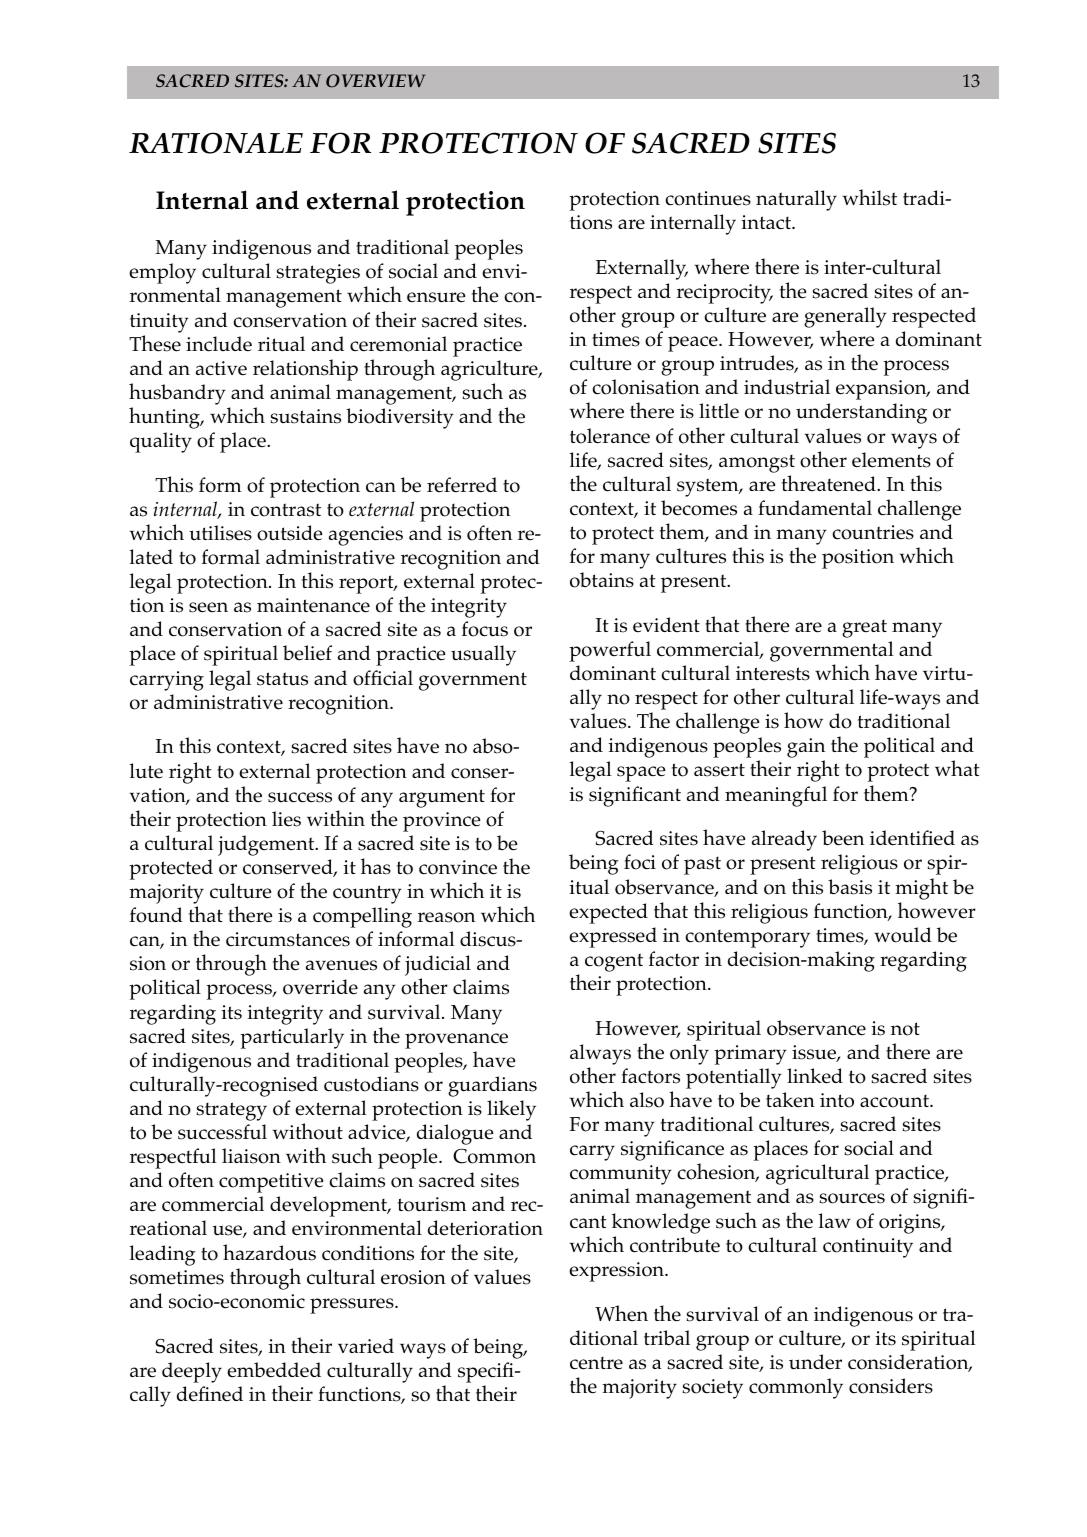 This screenshot has height=1537, width=1087. I want to click on utilises, so click(220, 533).
